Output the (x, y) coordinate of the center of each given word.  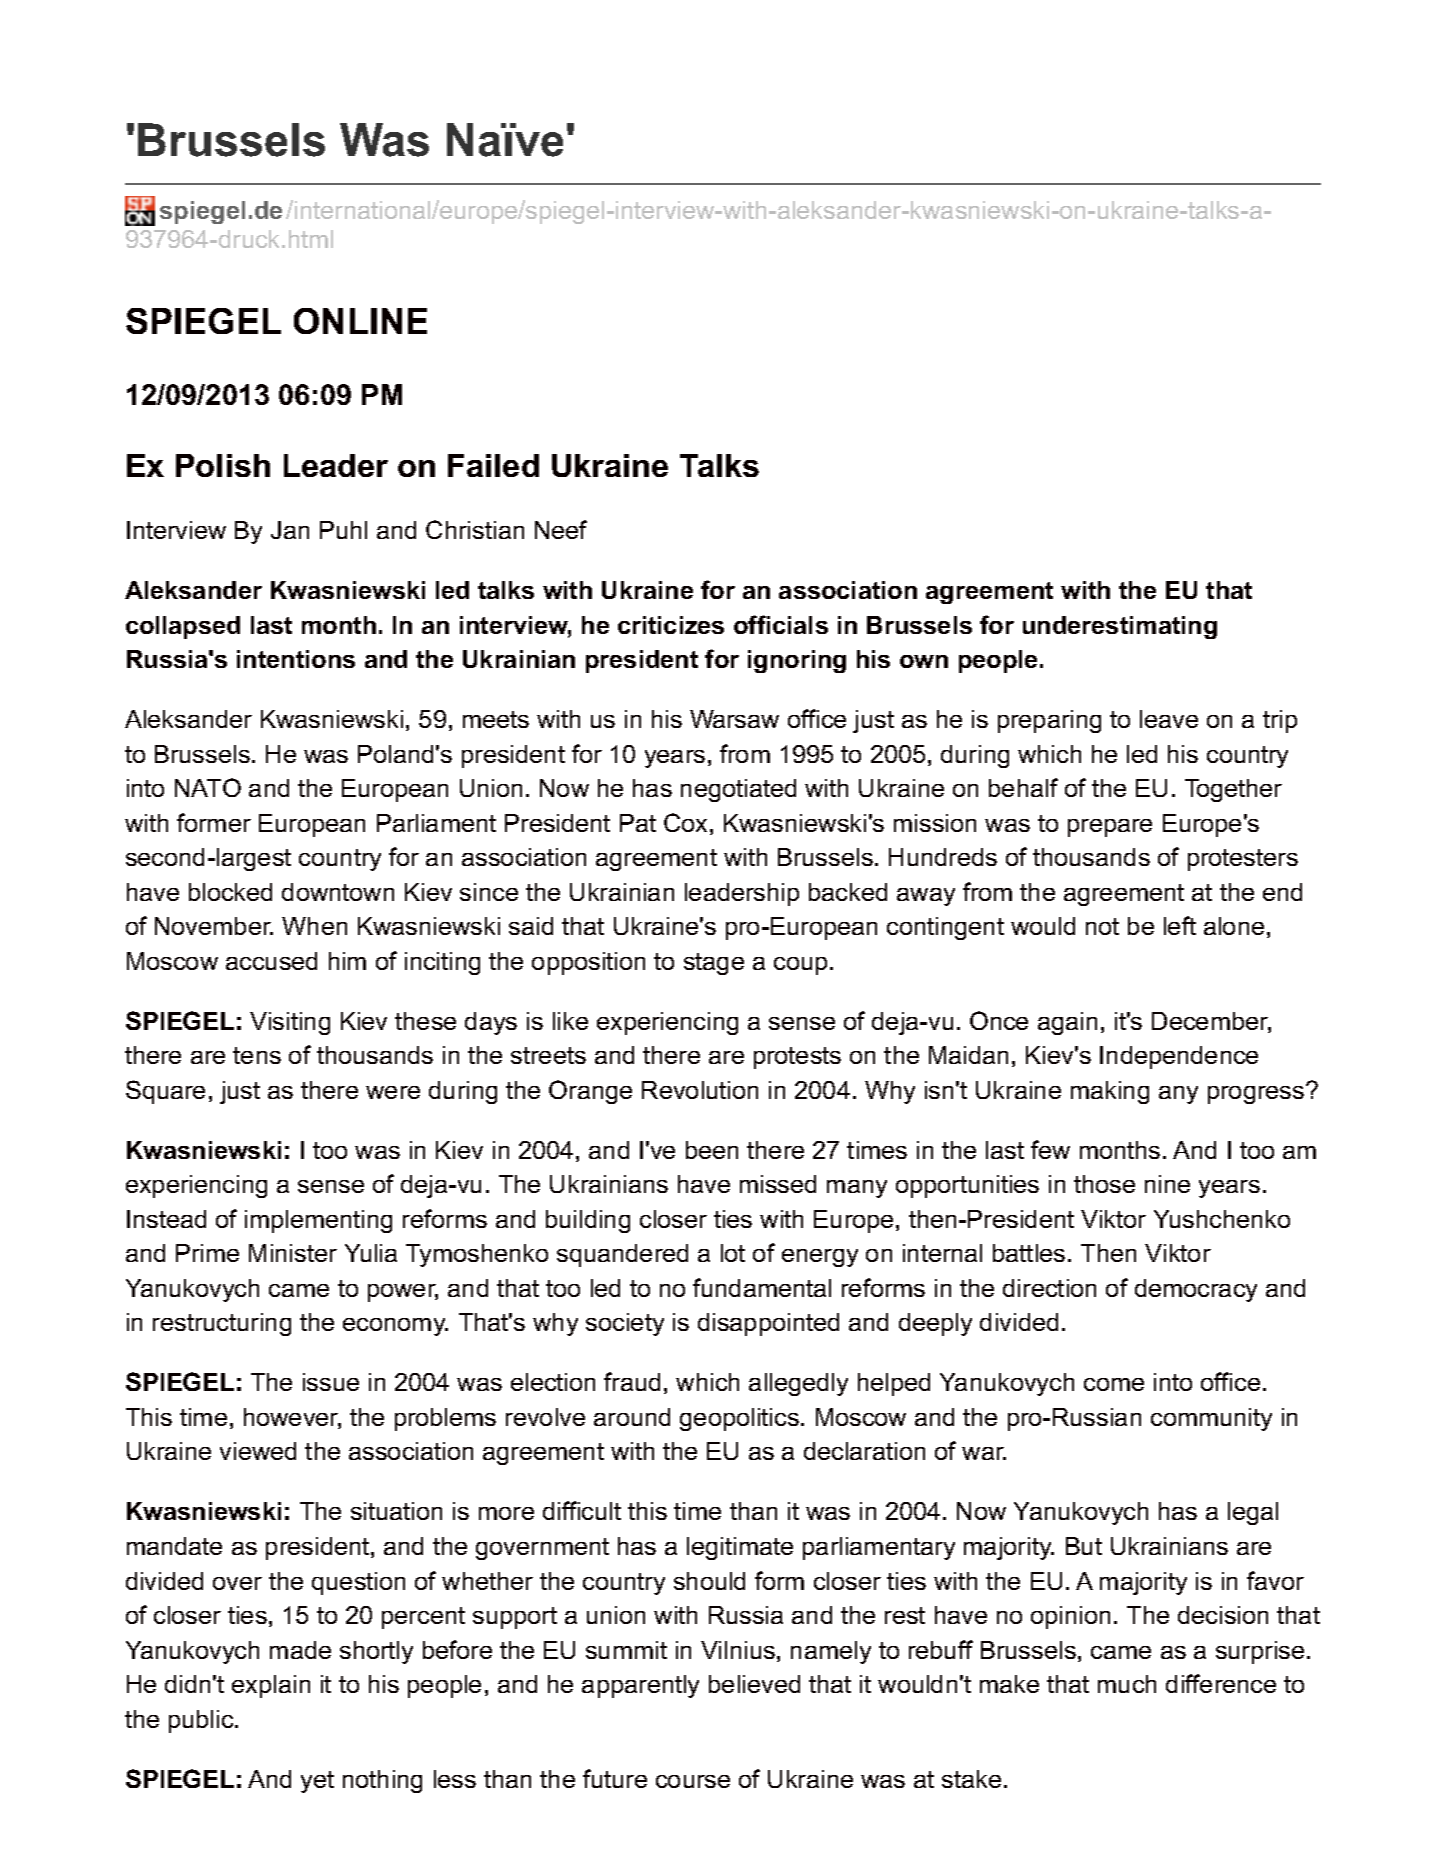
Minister (293, 1253)
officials (781, 624)
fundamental (762, 1287)
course (693, 1781)
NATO (208, 787)
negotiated (738, 790)
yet (317, 1782)
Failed (493, 465)
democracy (1196, 1290)
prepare (1110, 828)
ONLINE (360, 321)
